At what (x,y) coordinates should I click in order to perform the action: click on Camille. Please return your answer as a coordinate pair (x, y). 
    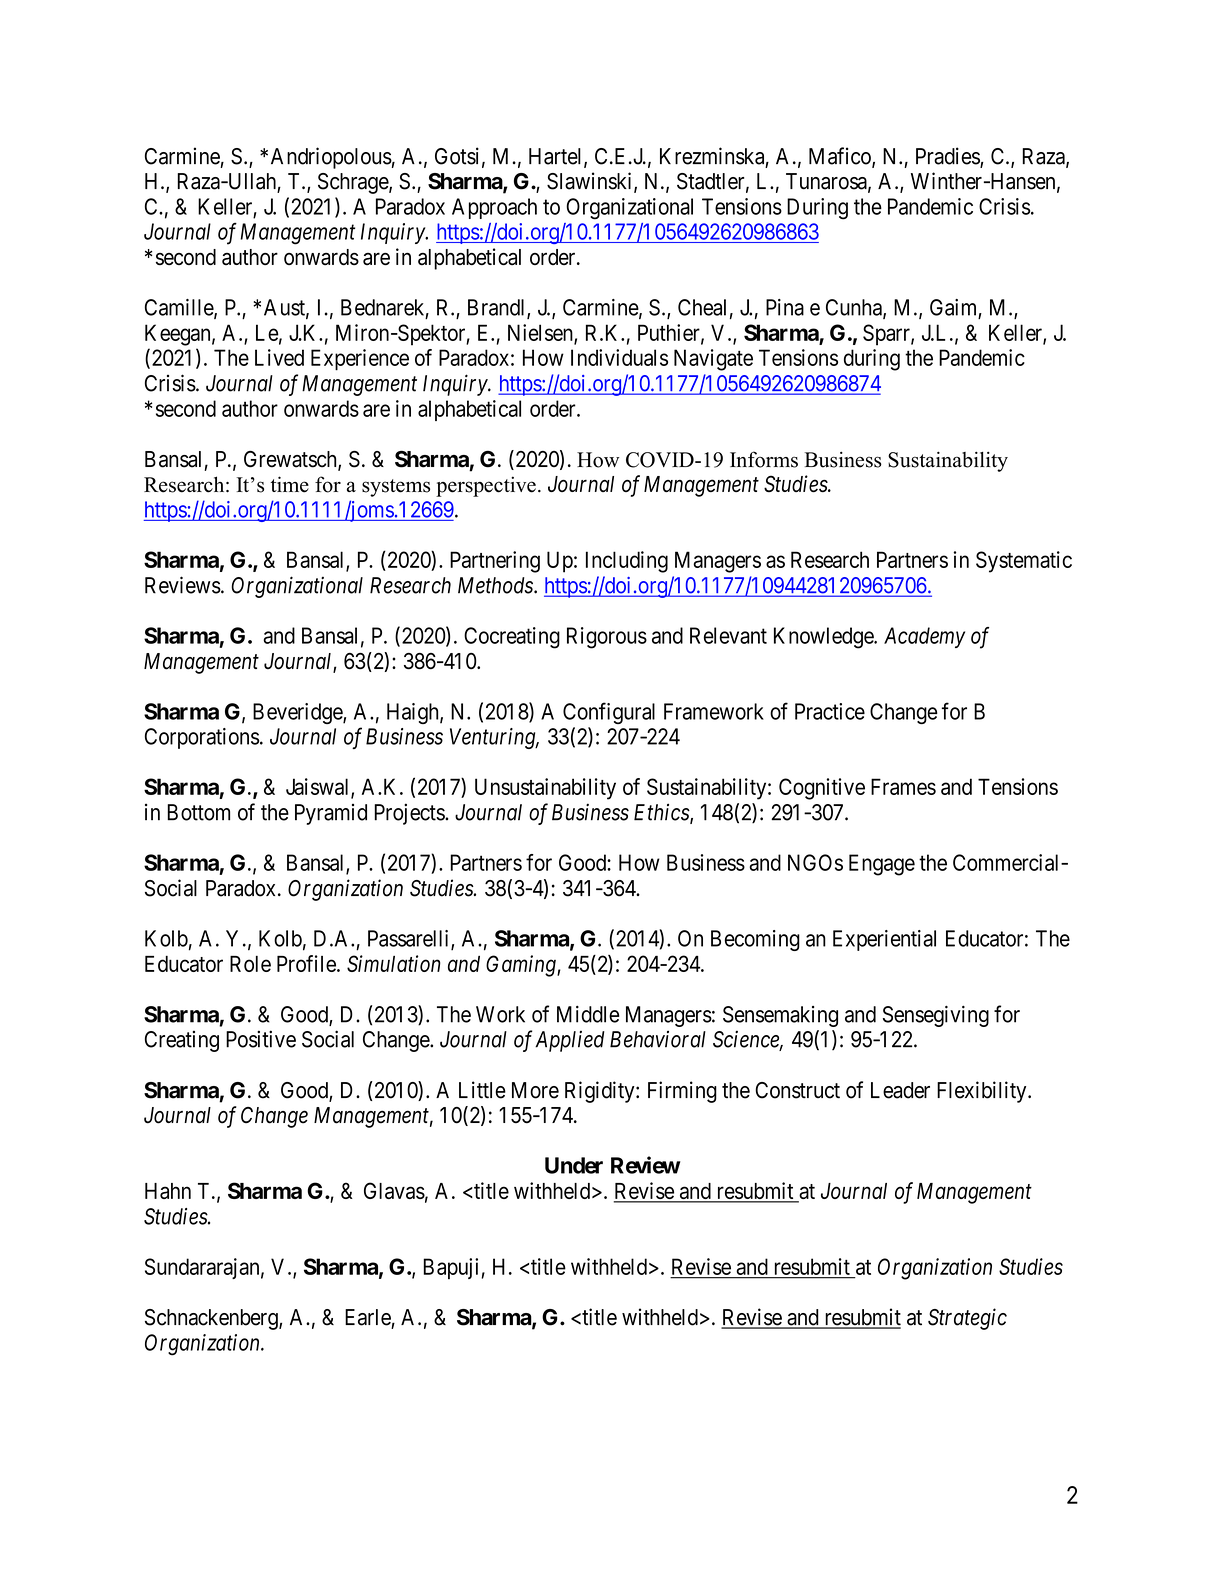
    Looking at the image, I should click on (180, 308).
